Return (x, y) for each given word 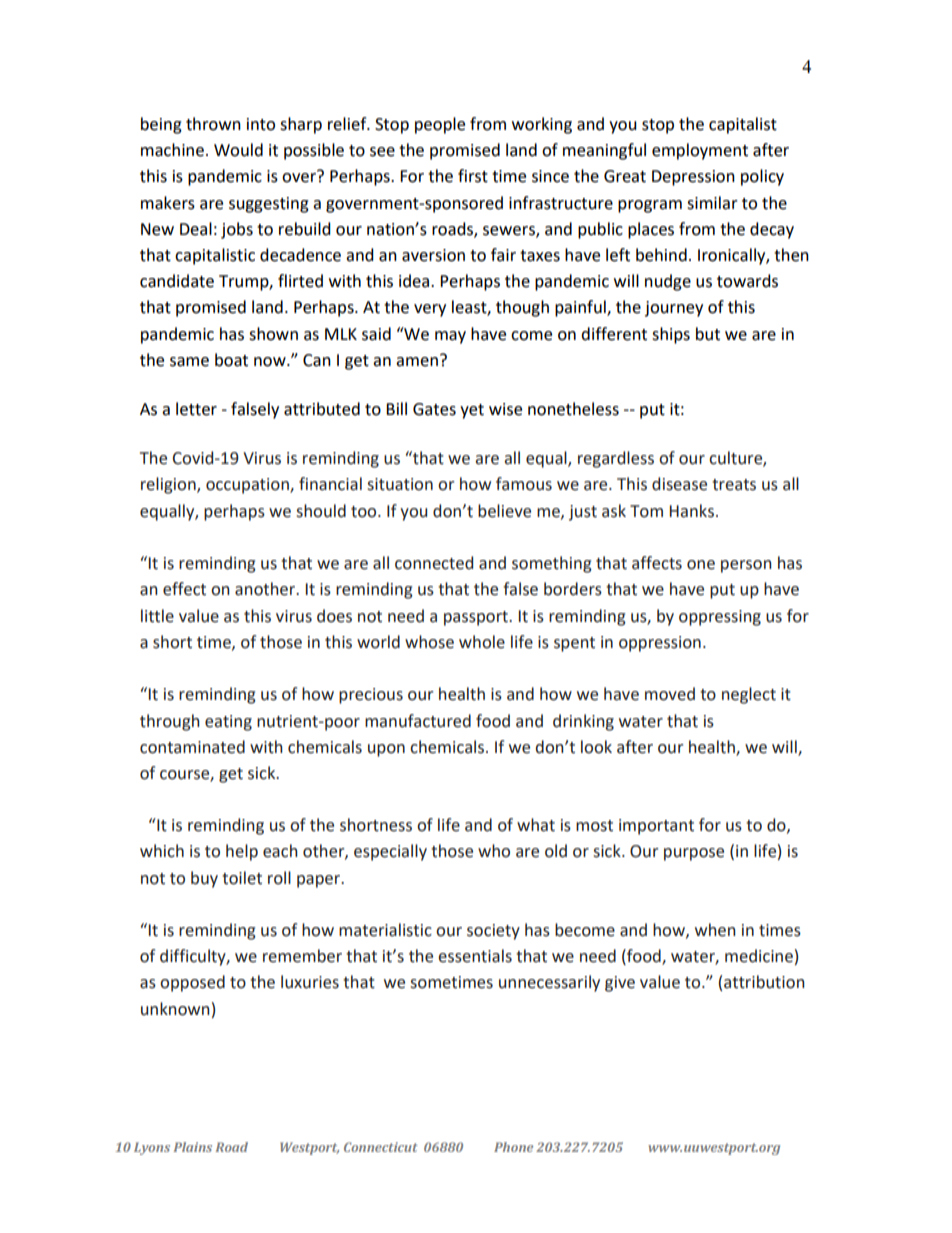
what (536, 825)
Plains (192, 1147)
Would (238, 150)
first (473, 176)
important (656, 827)
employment (700, 151)
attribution (764, 982)
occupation (248, 486)
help (242, 852)
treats (734, 485)
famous (524, 484)
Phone (513, 1147)
